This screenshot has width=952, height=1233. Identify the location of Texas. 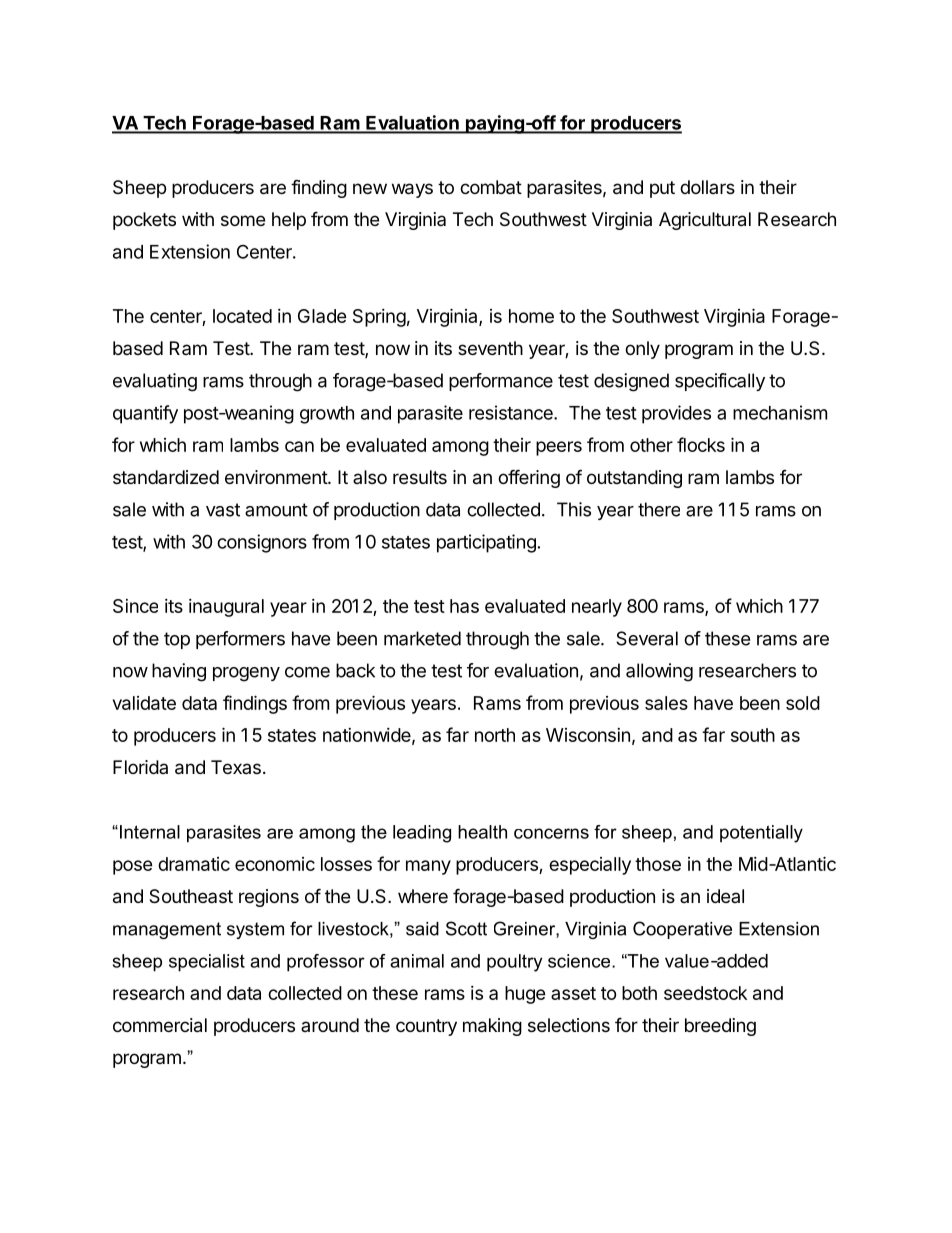
(236, 767).
